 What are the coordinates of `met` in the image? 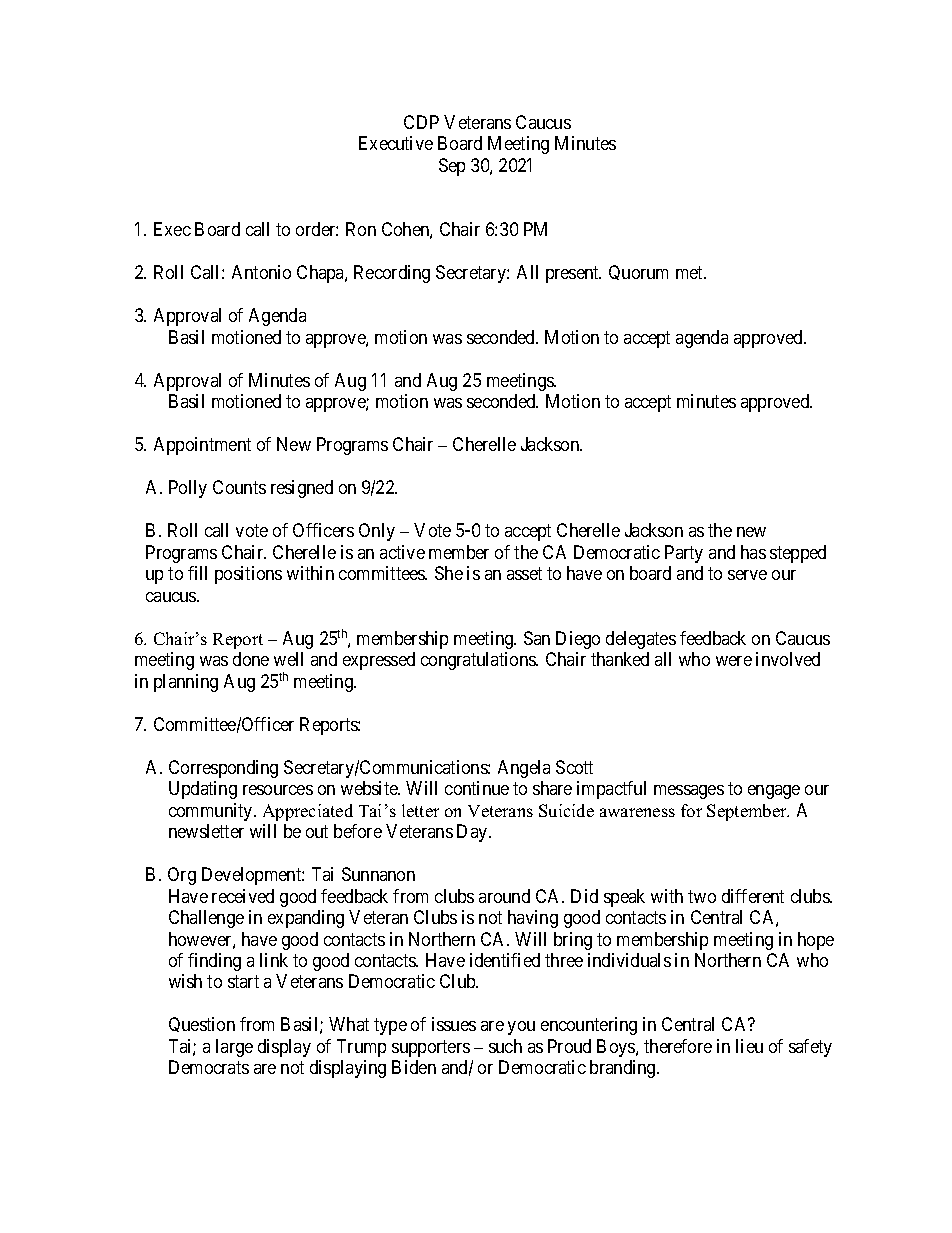 It's located at (691, 273).
